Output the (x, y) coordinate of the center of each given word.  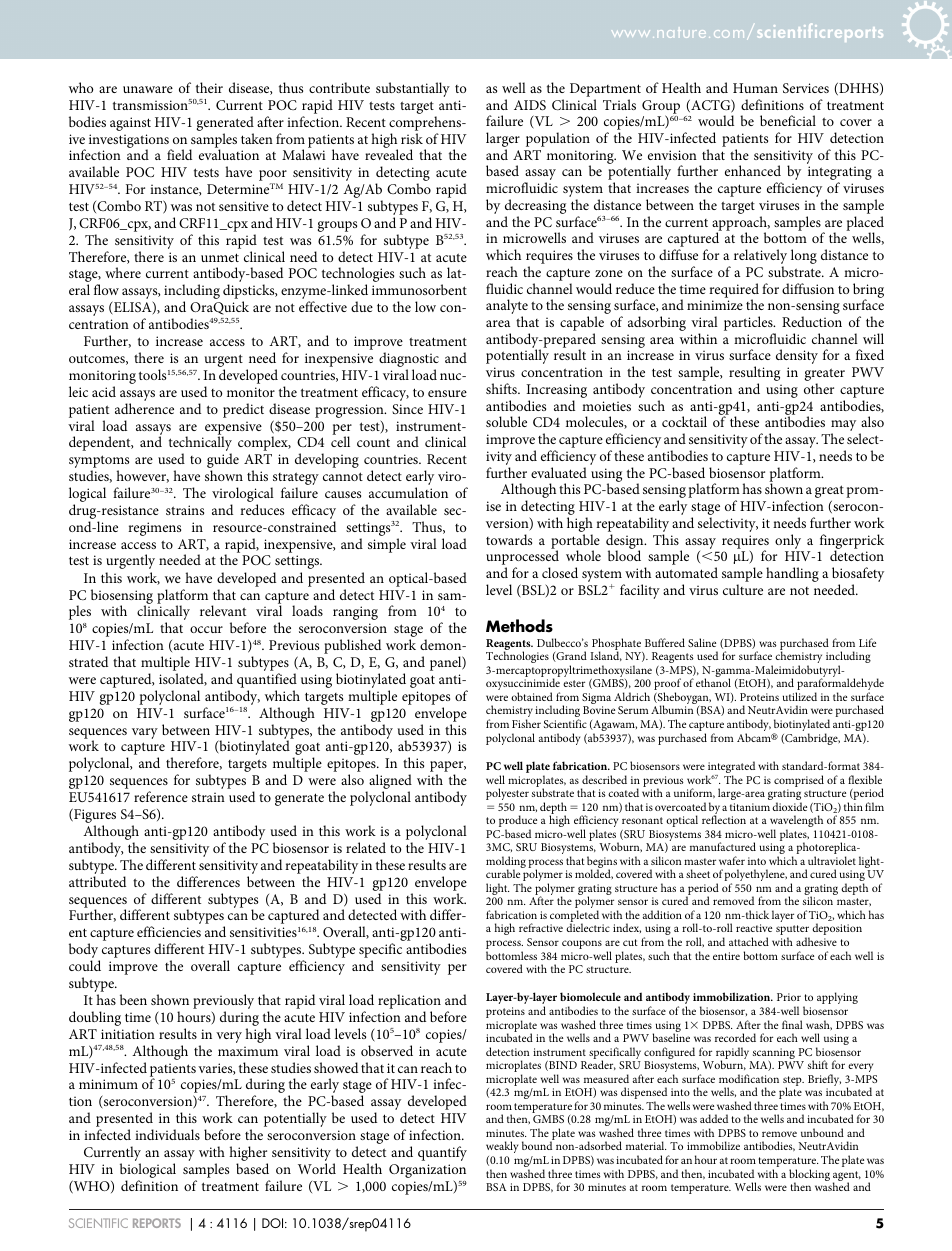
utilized (800, 696)
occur (206, 629)
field (179, 154)
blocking (809, 1176)
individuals (167, 1134)
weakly (502, 1147)
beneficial (788, 120)
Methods (519, 626)
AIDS (530, 105)
